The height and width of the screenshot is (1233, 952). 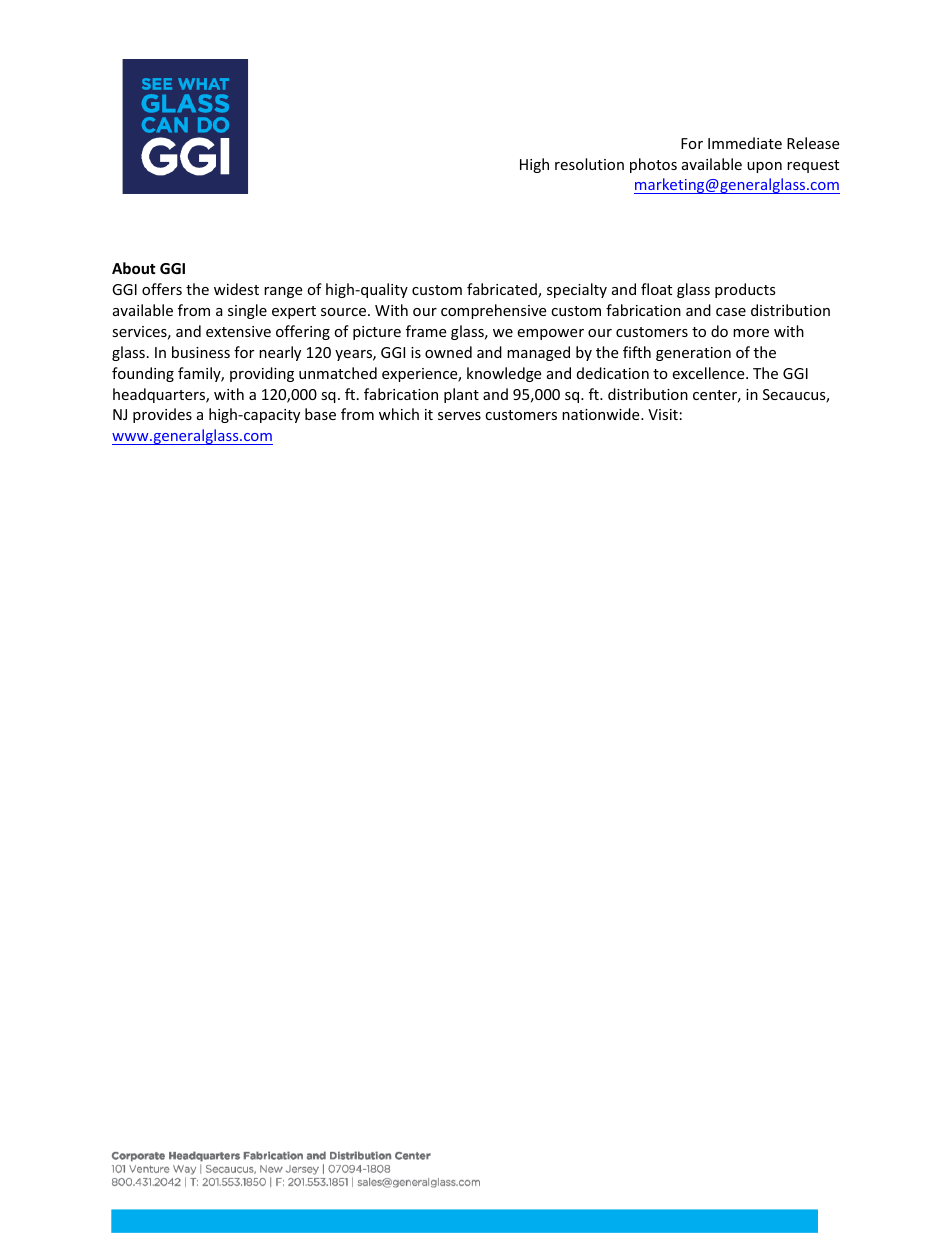 I want to click on case, so click(x=731, y=312).
